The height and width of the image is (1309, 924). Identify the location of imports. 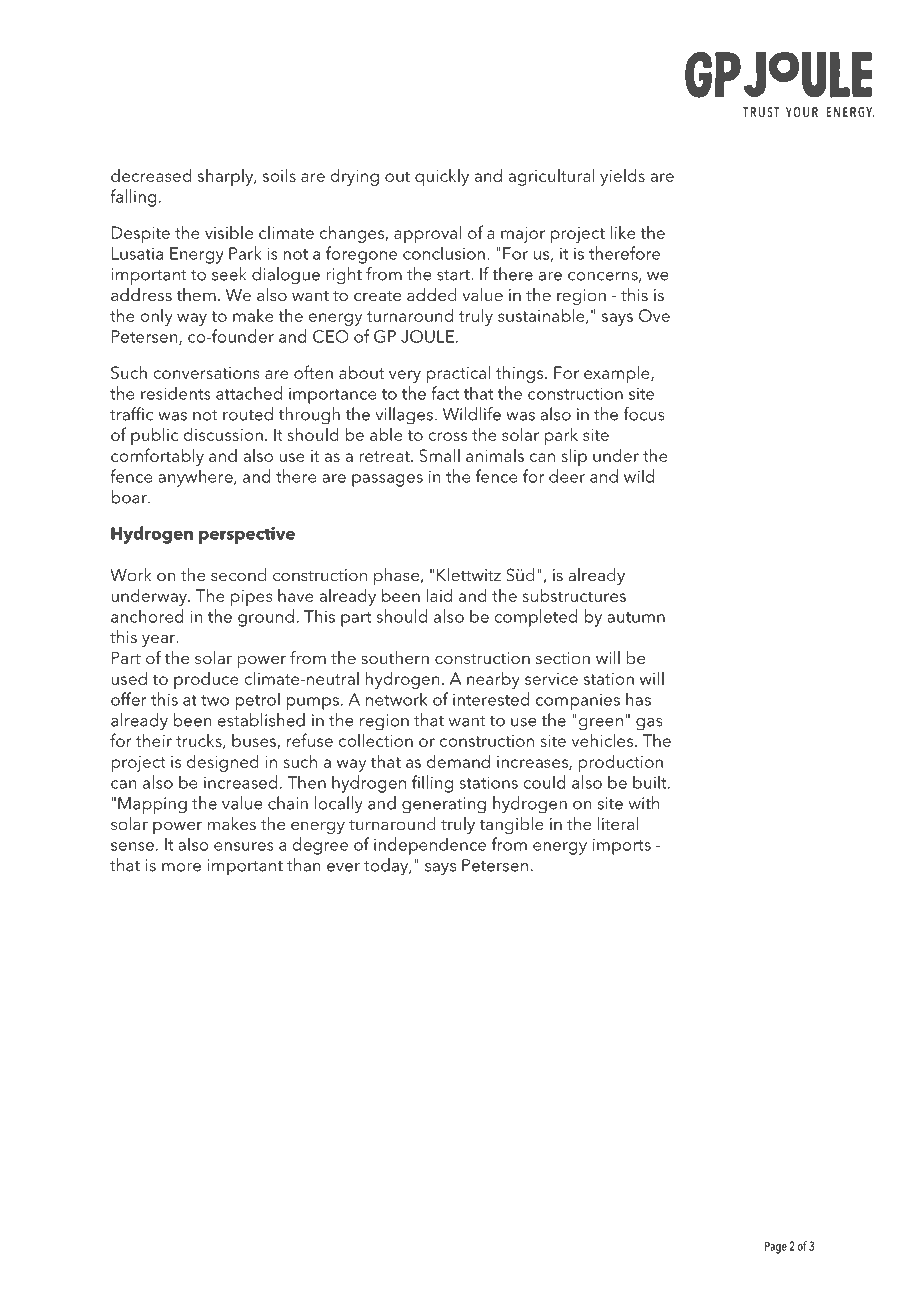
(622, 846).
